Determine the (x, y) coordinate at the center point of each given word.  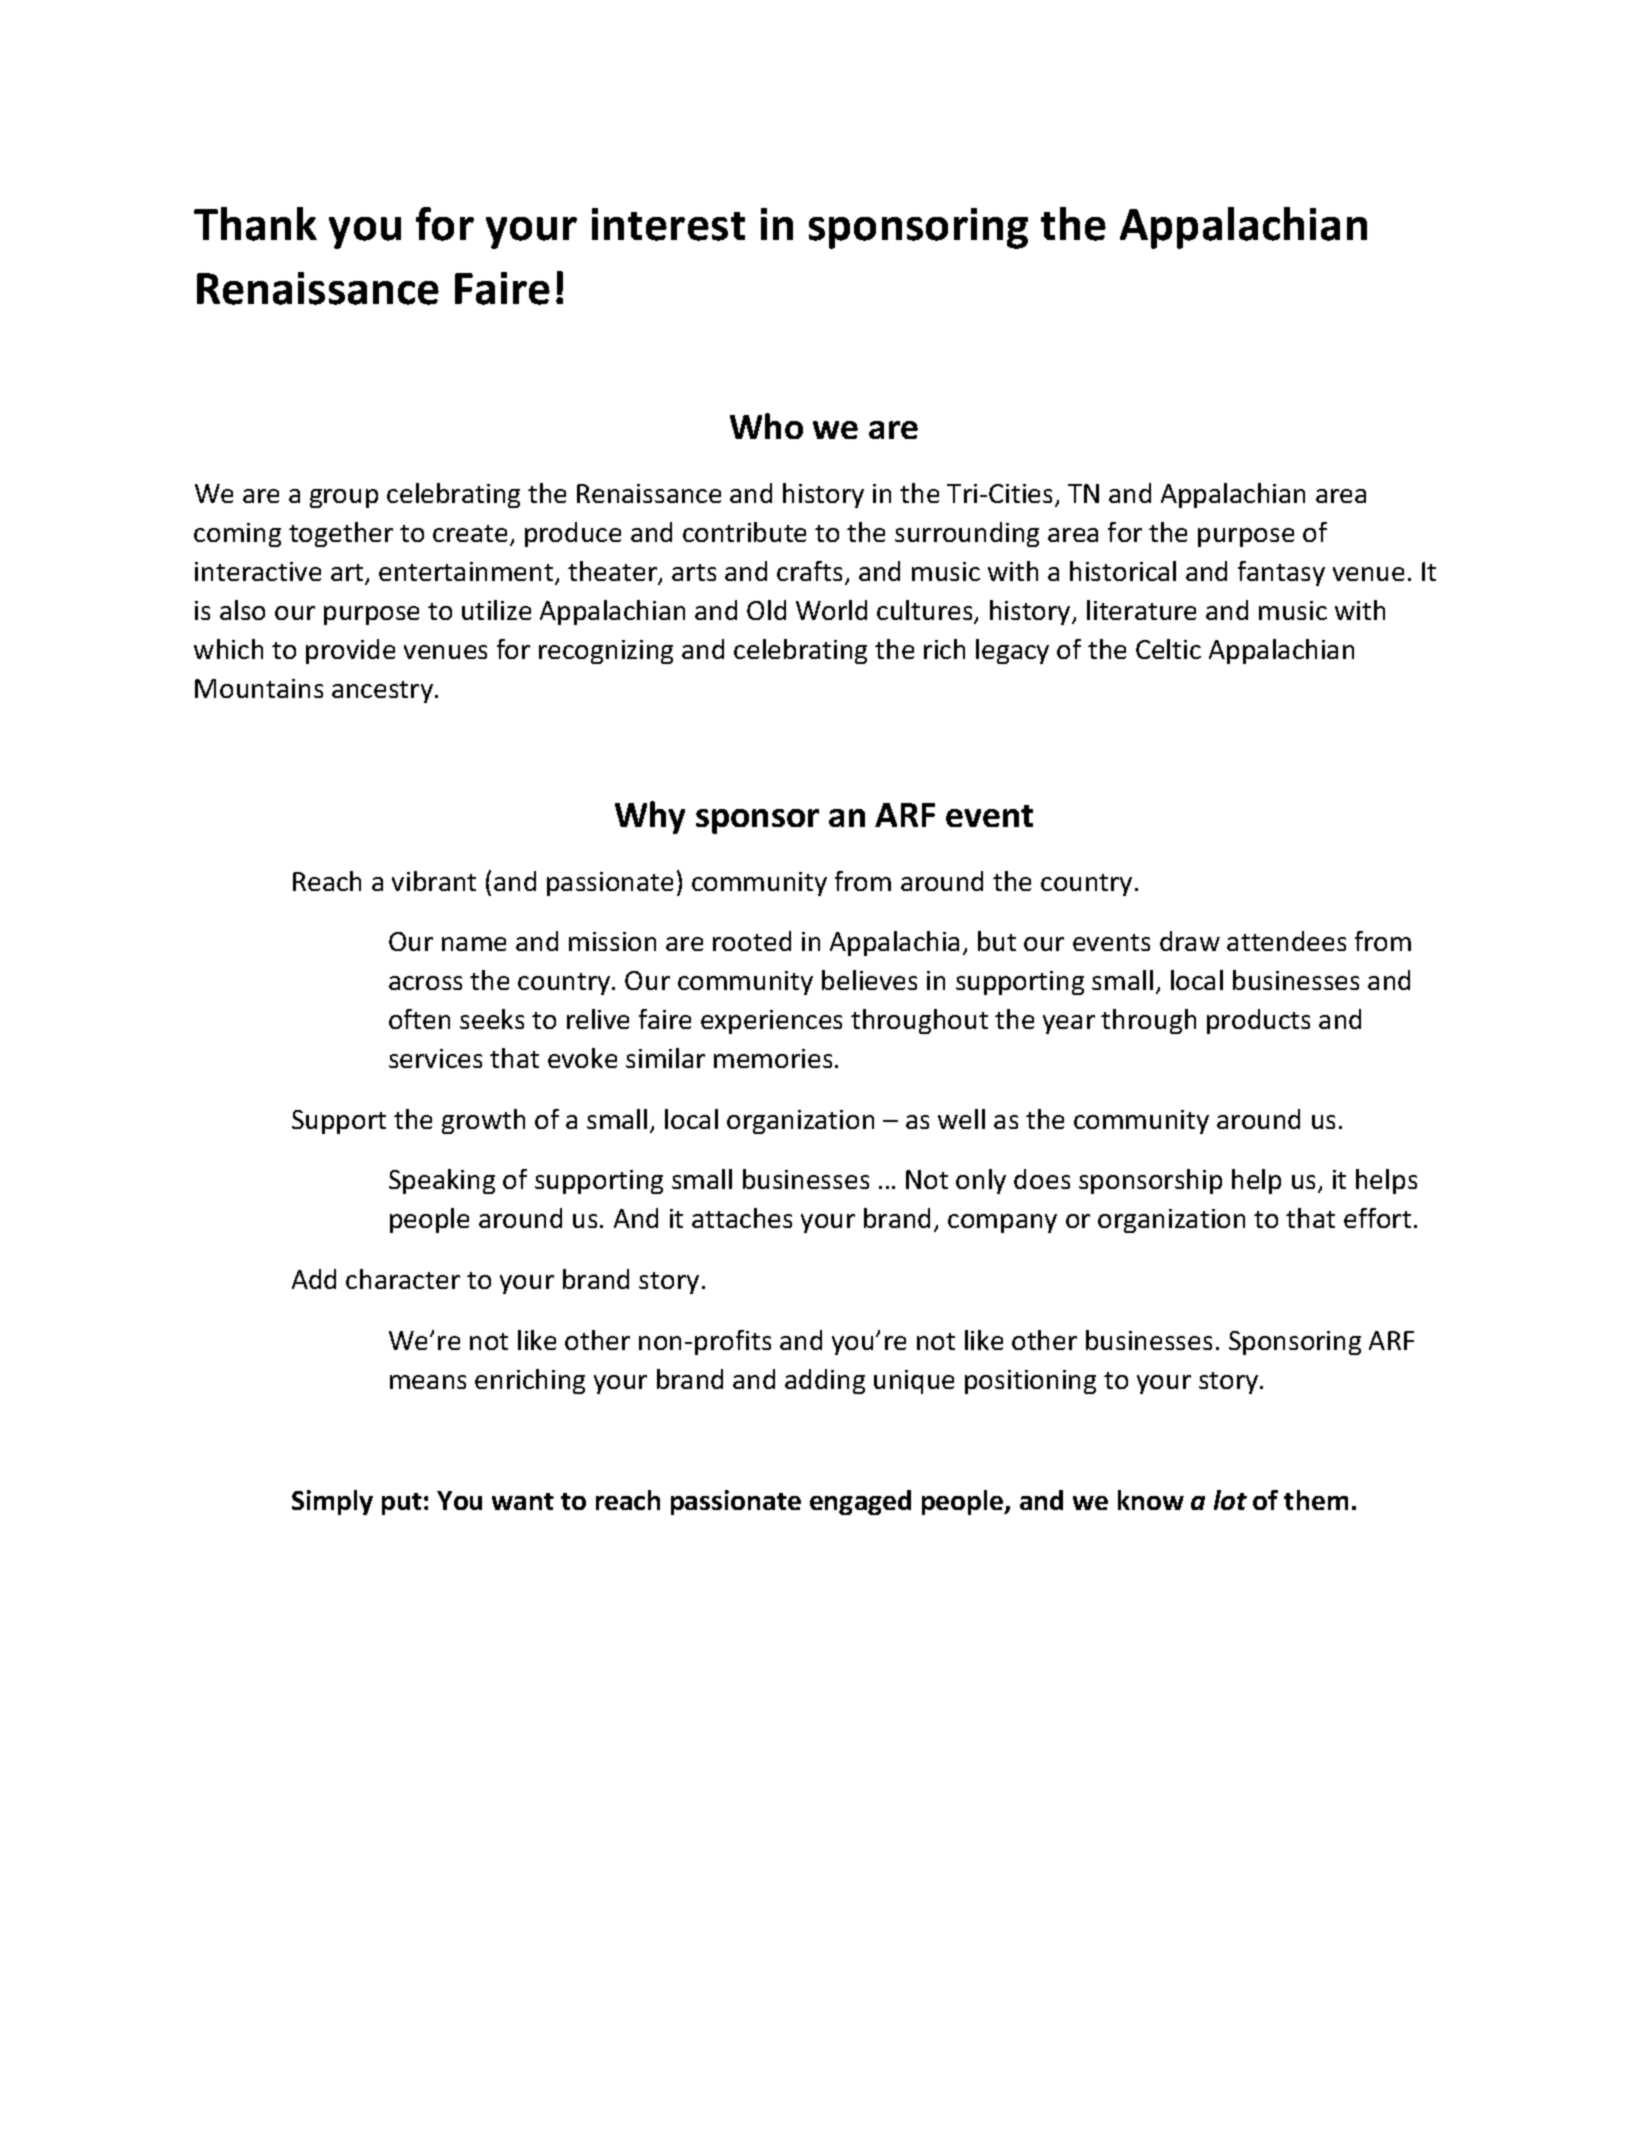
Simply (332, 1502)
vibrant (434, 881)
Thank (255, 224)
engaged (860, 1502)
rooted (752, 941)
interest (668, 224)
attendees (1286, 941)
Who (766, 426)
